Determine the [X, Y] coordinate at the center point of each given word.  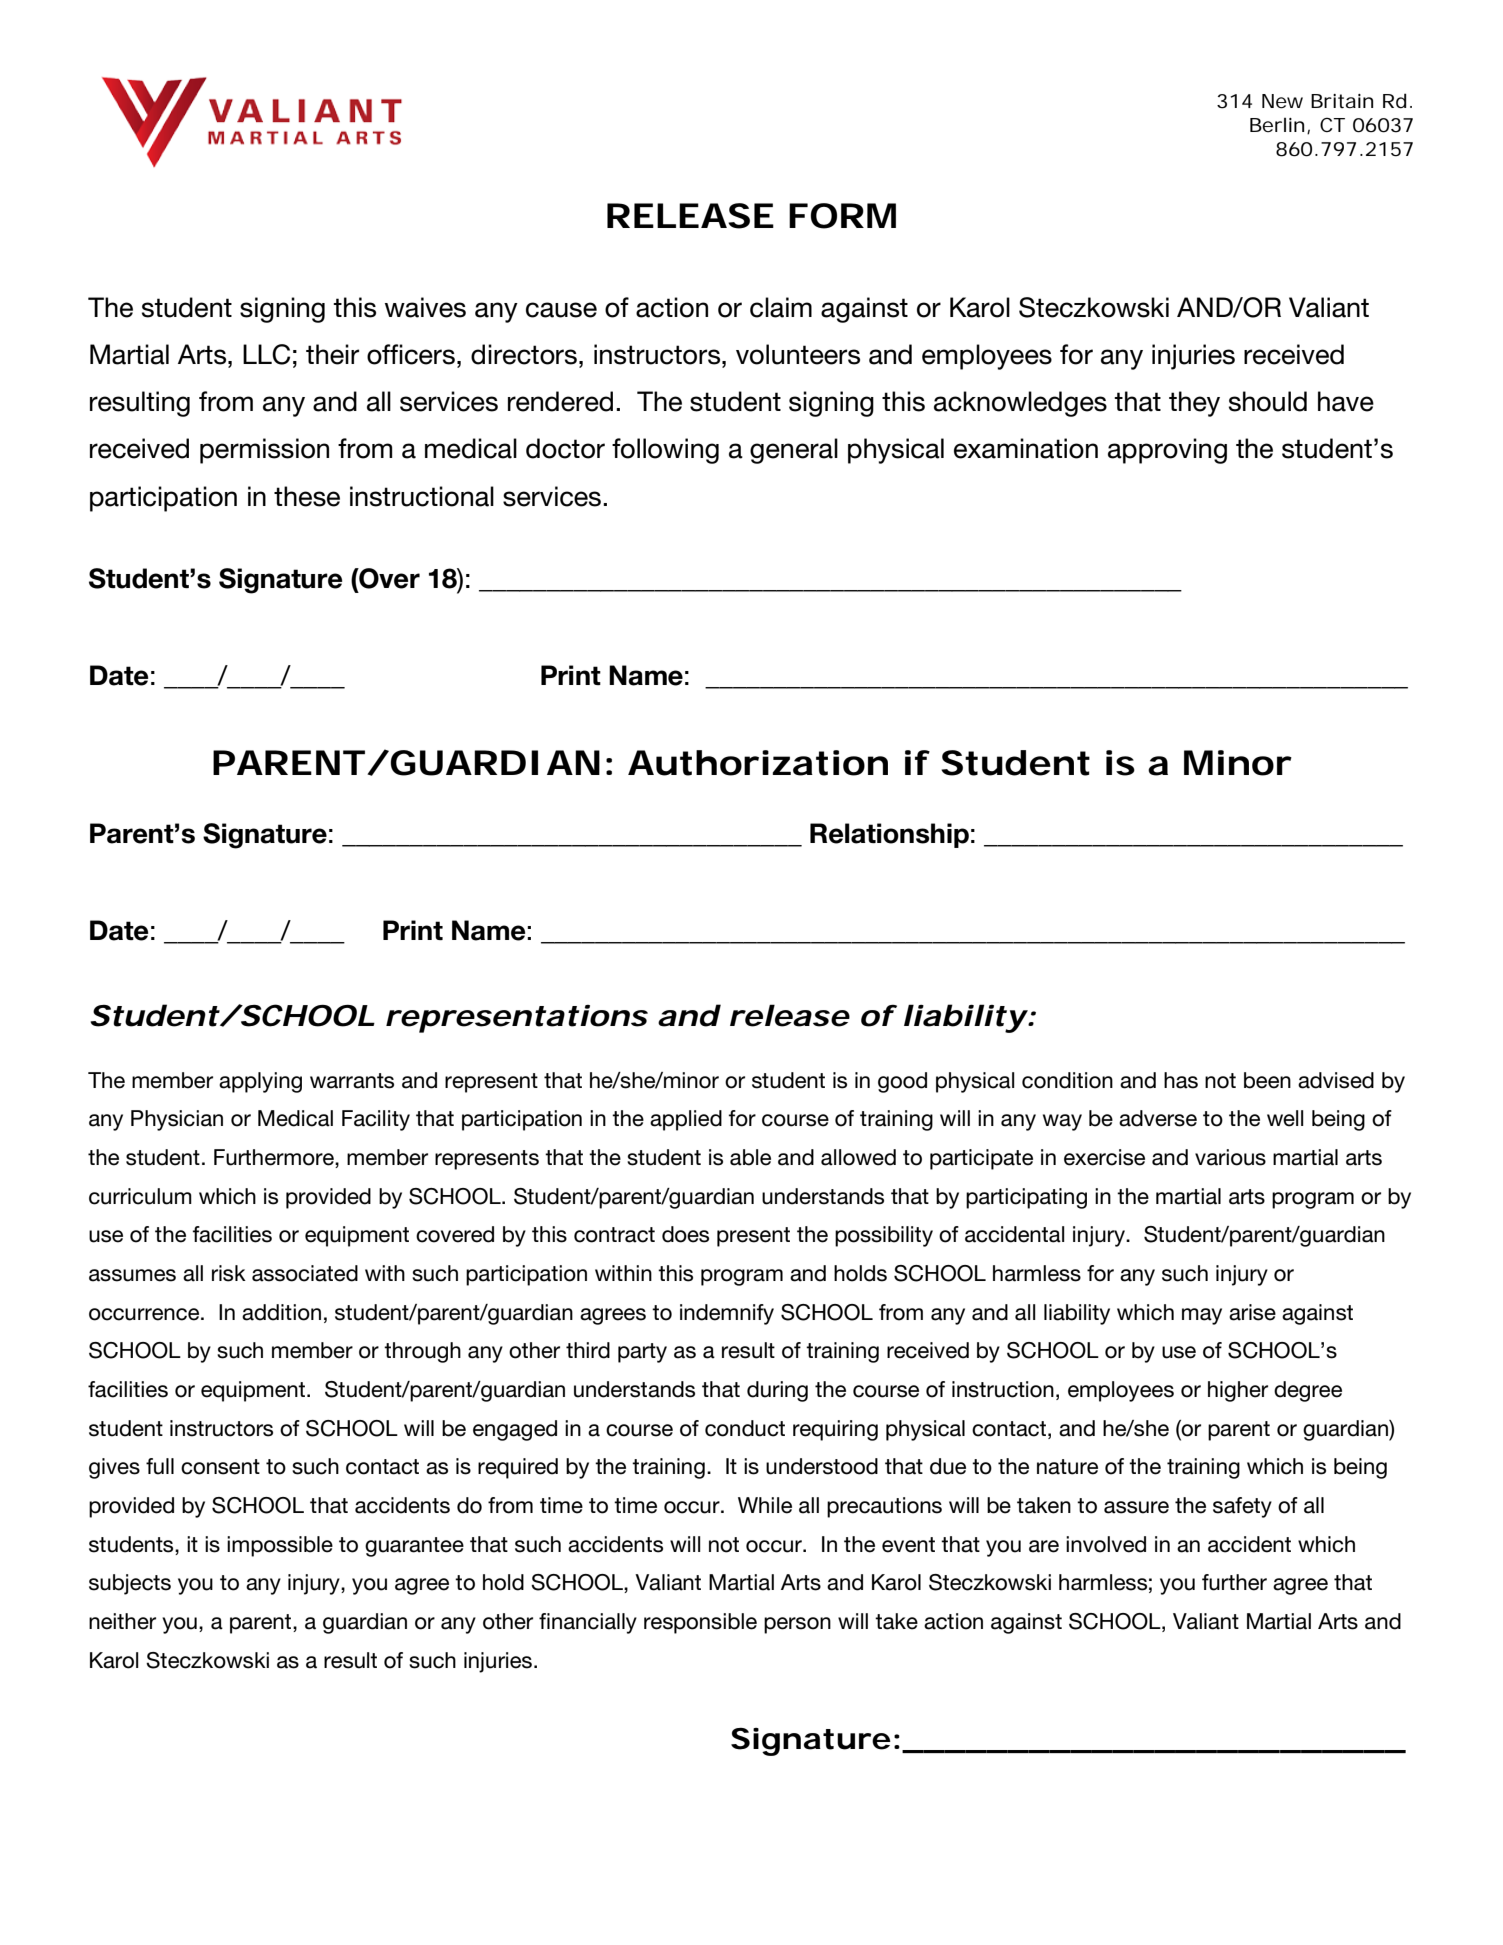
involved [1106, 1544]
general [794, 451]
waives [425, 307]
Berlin [1277, 125]
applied [686, 1120]
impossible [280, 1546]
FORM [842, 216]
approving [1167, 451]
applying [260, 1082]
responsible [700, 1623]
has [1181, 1080]
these [307, 496]
